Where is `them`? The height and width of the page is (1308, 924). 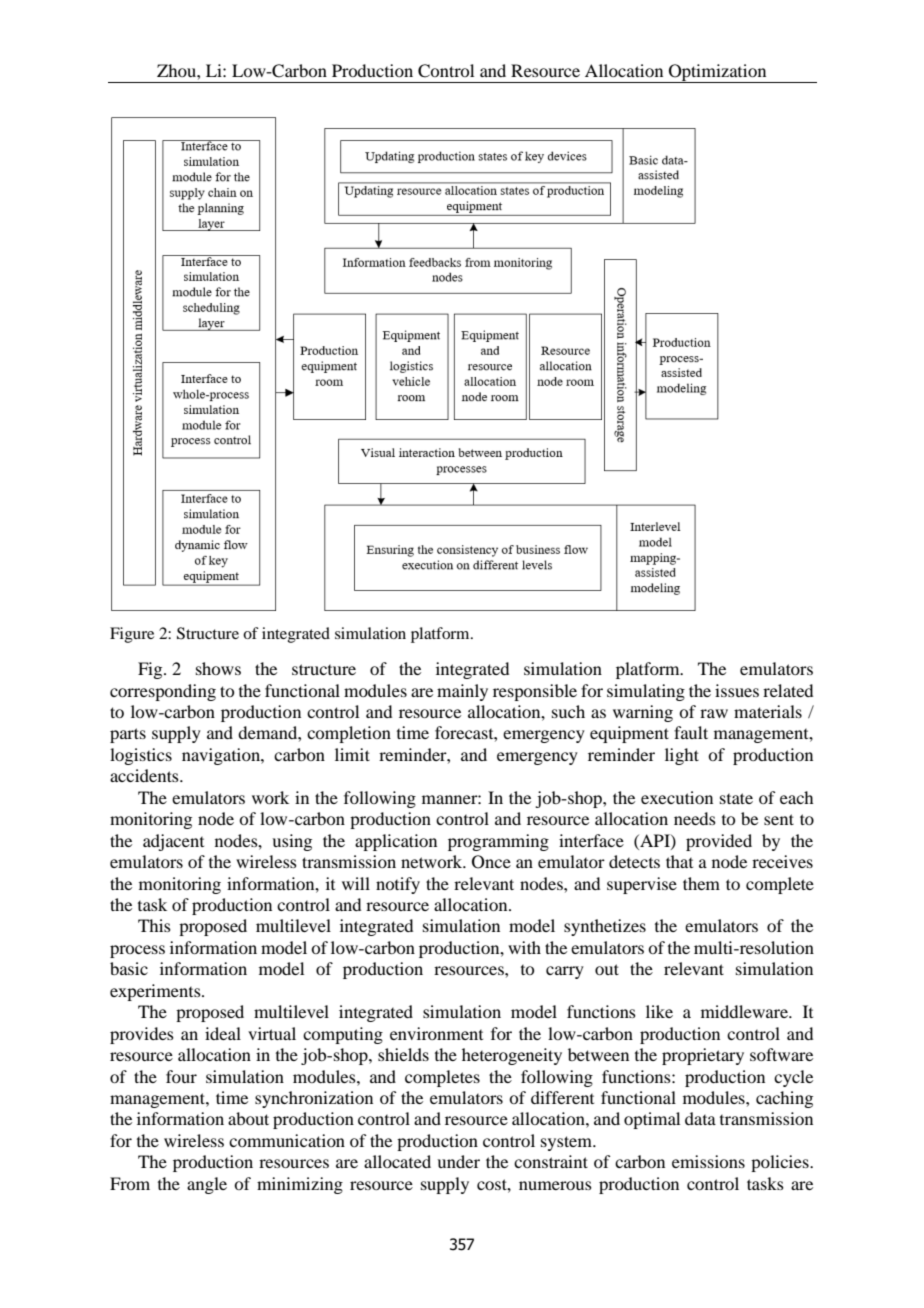 them is located at coordinates (701, 883).
